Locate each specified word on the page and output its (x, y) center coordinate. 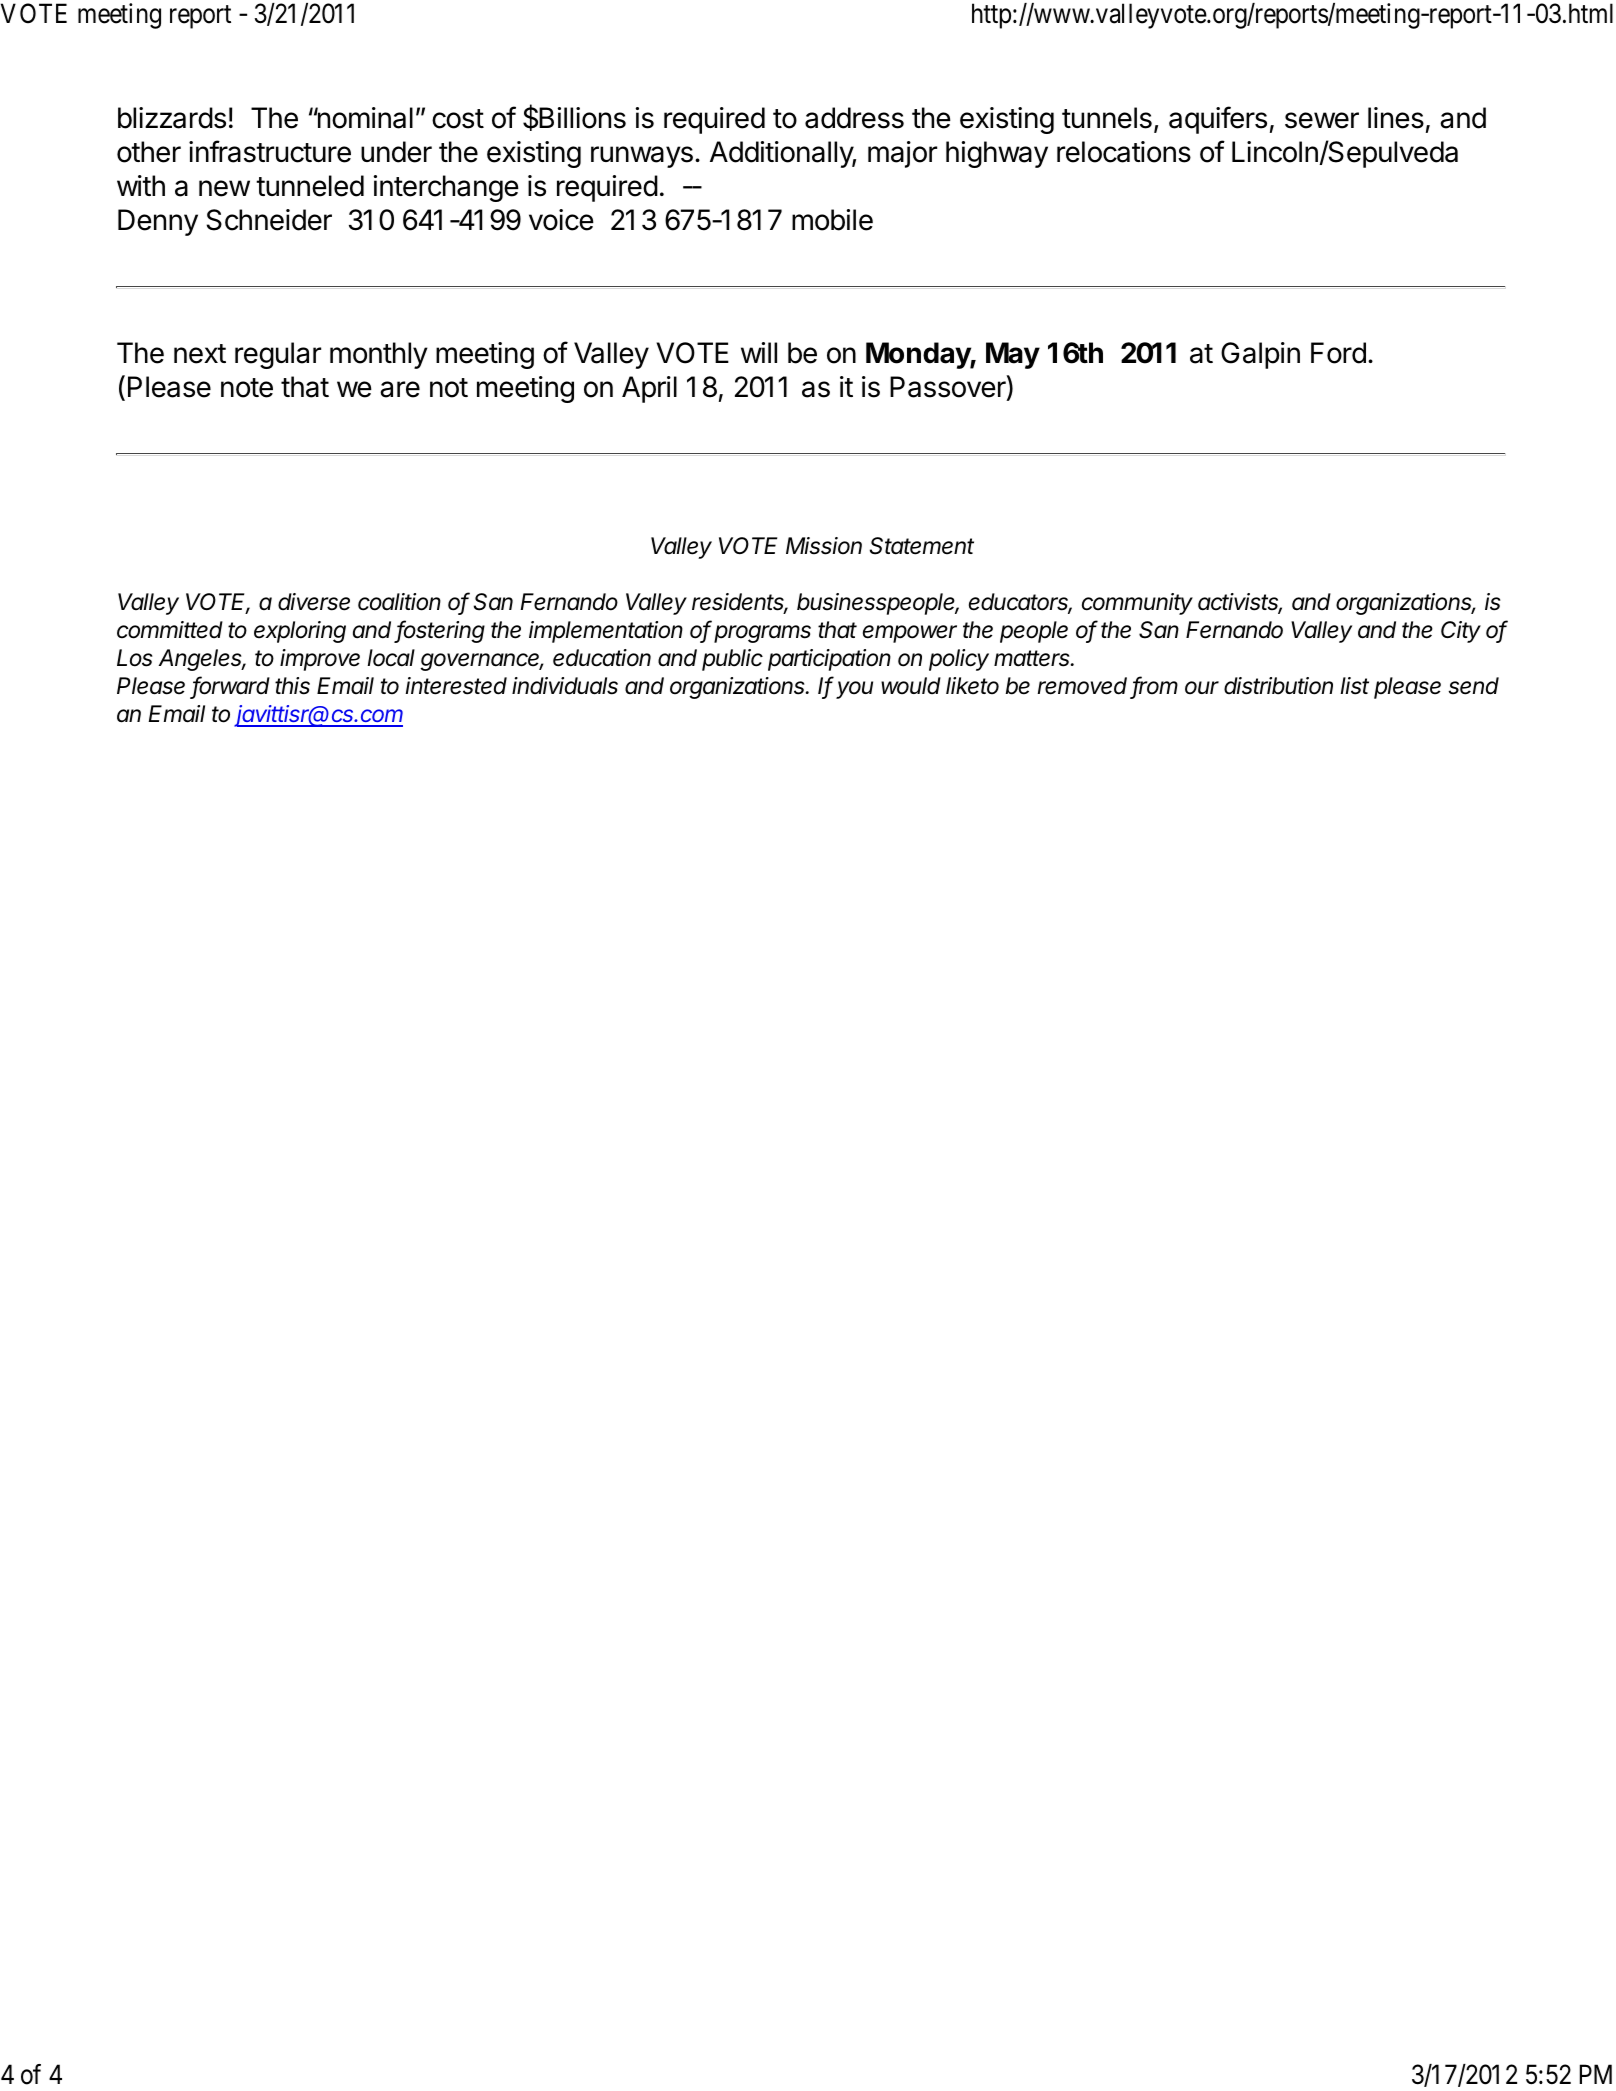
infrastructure (270, 151)
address (854, 118)
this (292, 686)
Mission (824, 546)
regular (278, 355)
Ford (1338, 353)
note (247, 388)
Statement (922, 546)
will (759, 352)
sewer (1322, 120)
